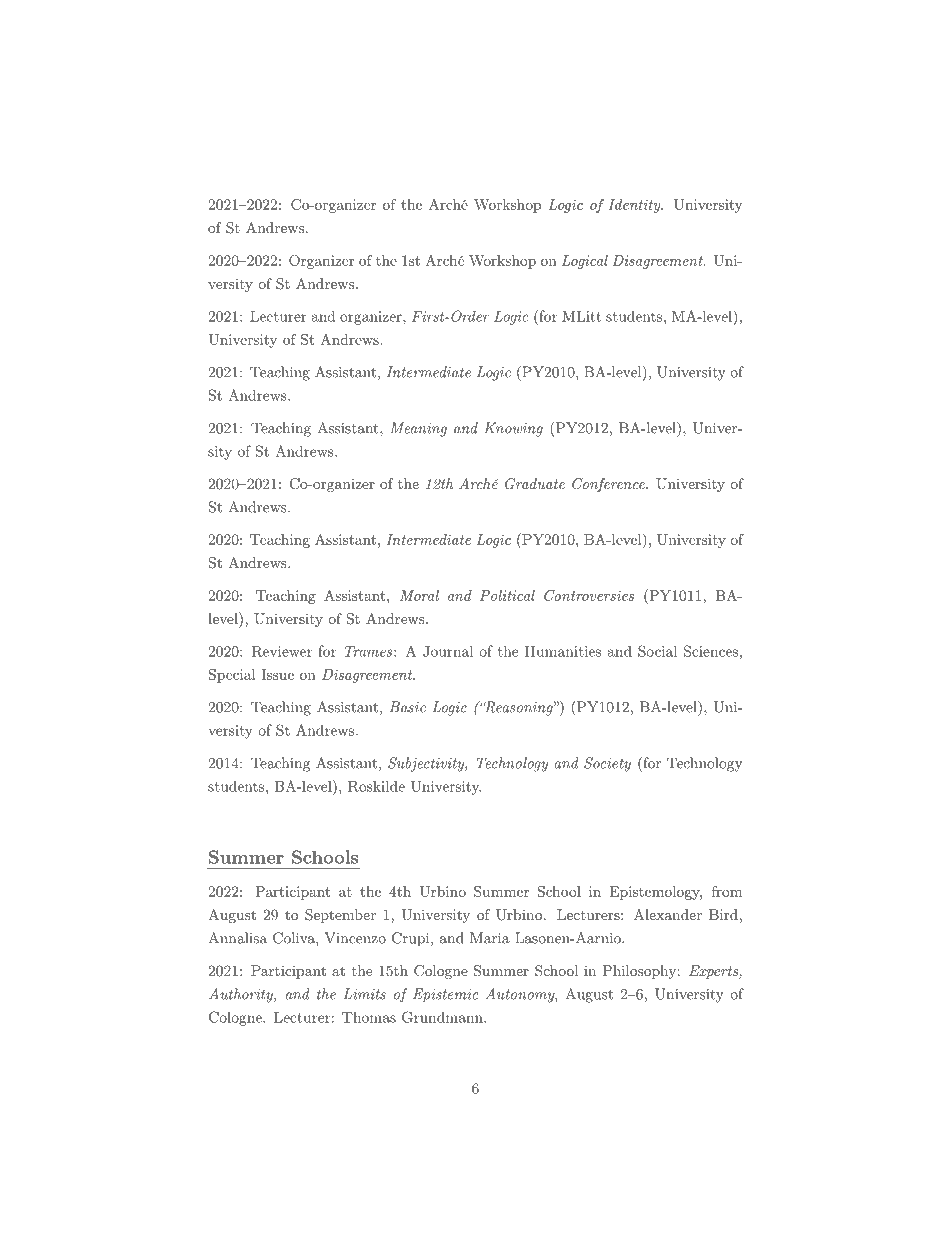  I want to click on Meaning, so click(418, 429).
